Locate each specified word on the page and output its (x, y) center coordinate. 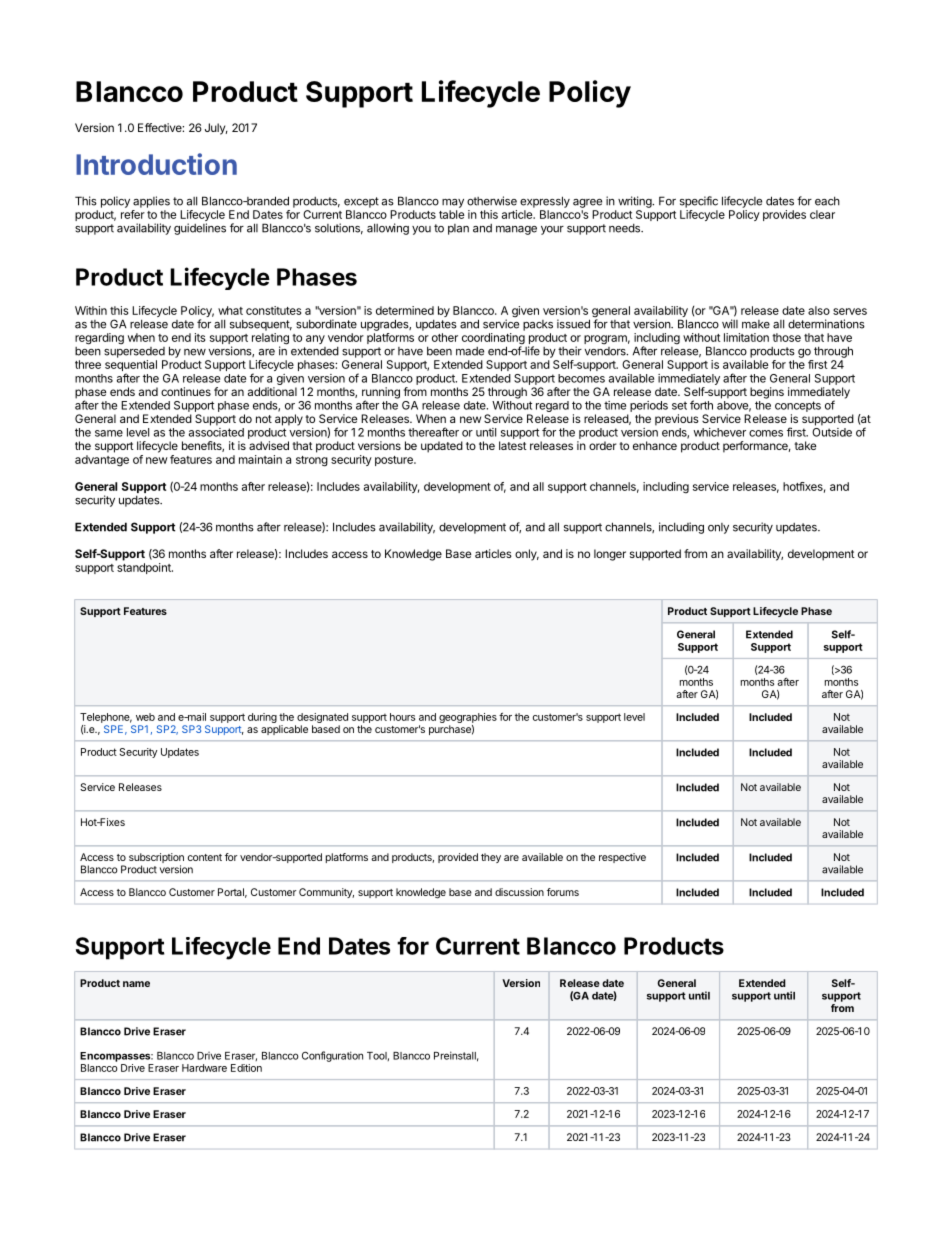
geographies (468, 719)
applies (151, 202)
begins (767, 393)
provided (458, 858)
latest (513, 445)
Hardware (204, 1068)
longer (610, 555)
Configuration (332, 1056)
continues (186, 391)
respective (622, 858)
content (205, 857)
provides (784, 215)
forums (563, 892)
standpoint (145, 568)
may (453, 203)
